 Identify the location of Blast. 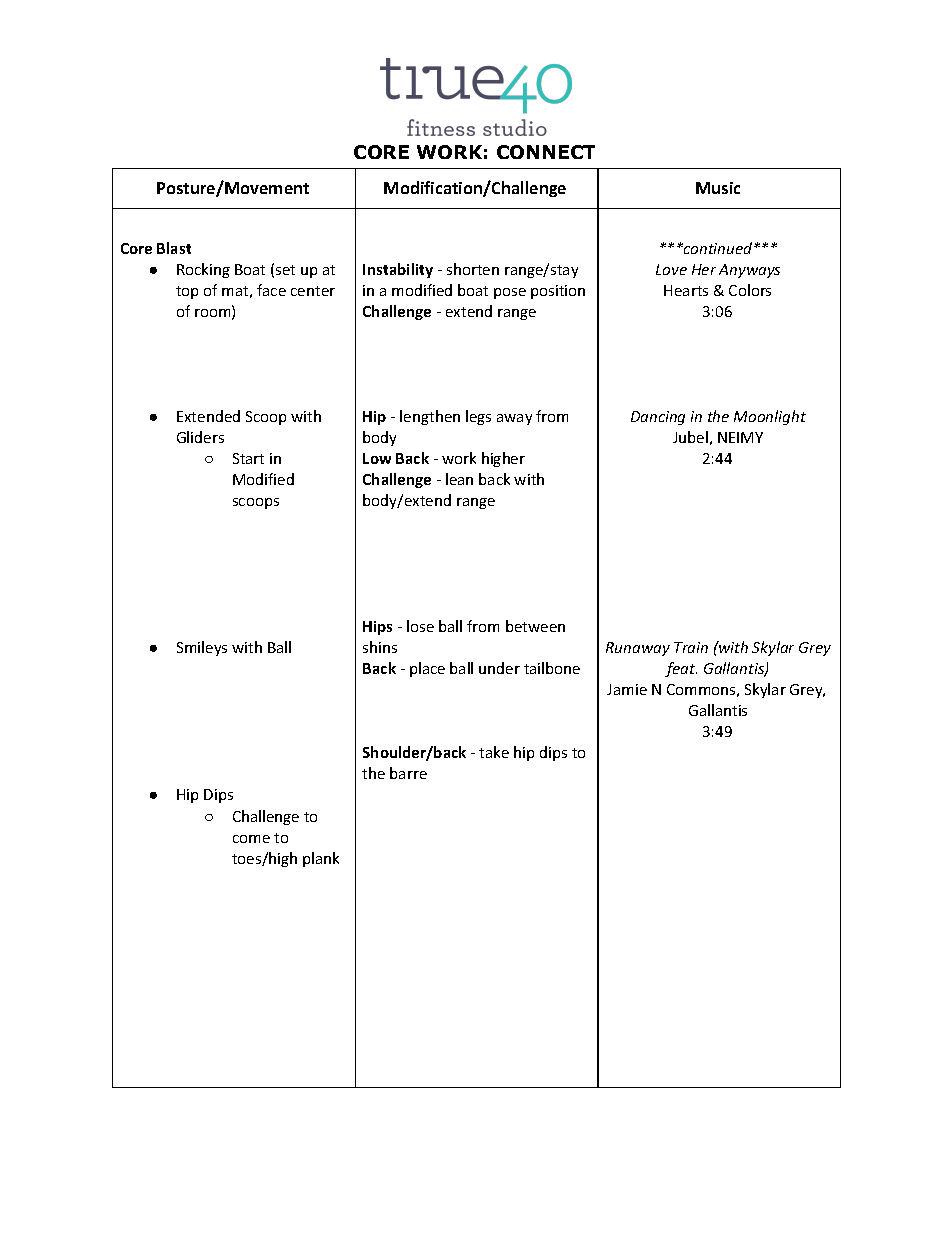
(174, 248).
